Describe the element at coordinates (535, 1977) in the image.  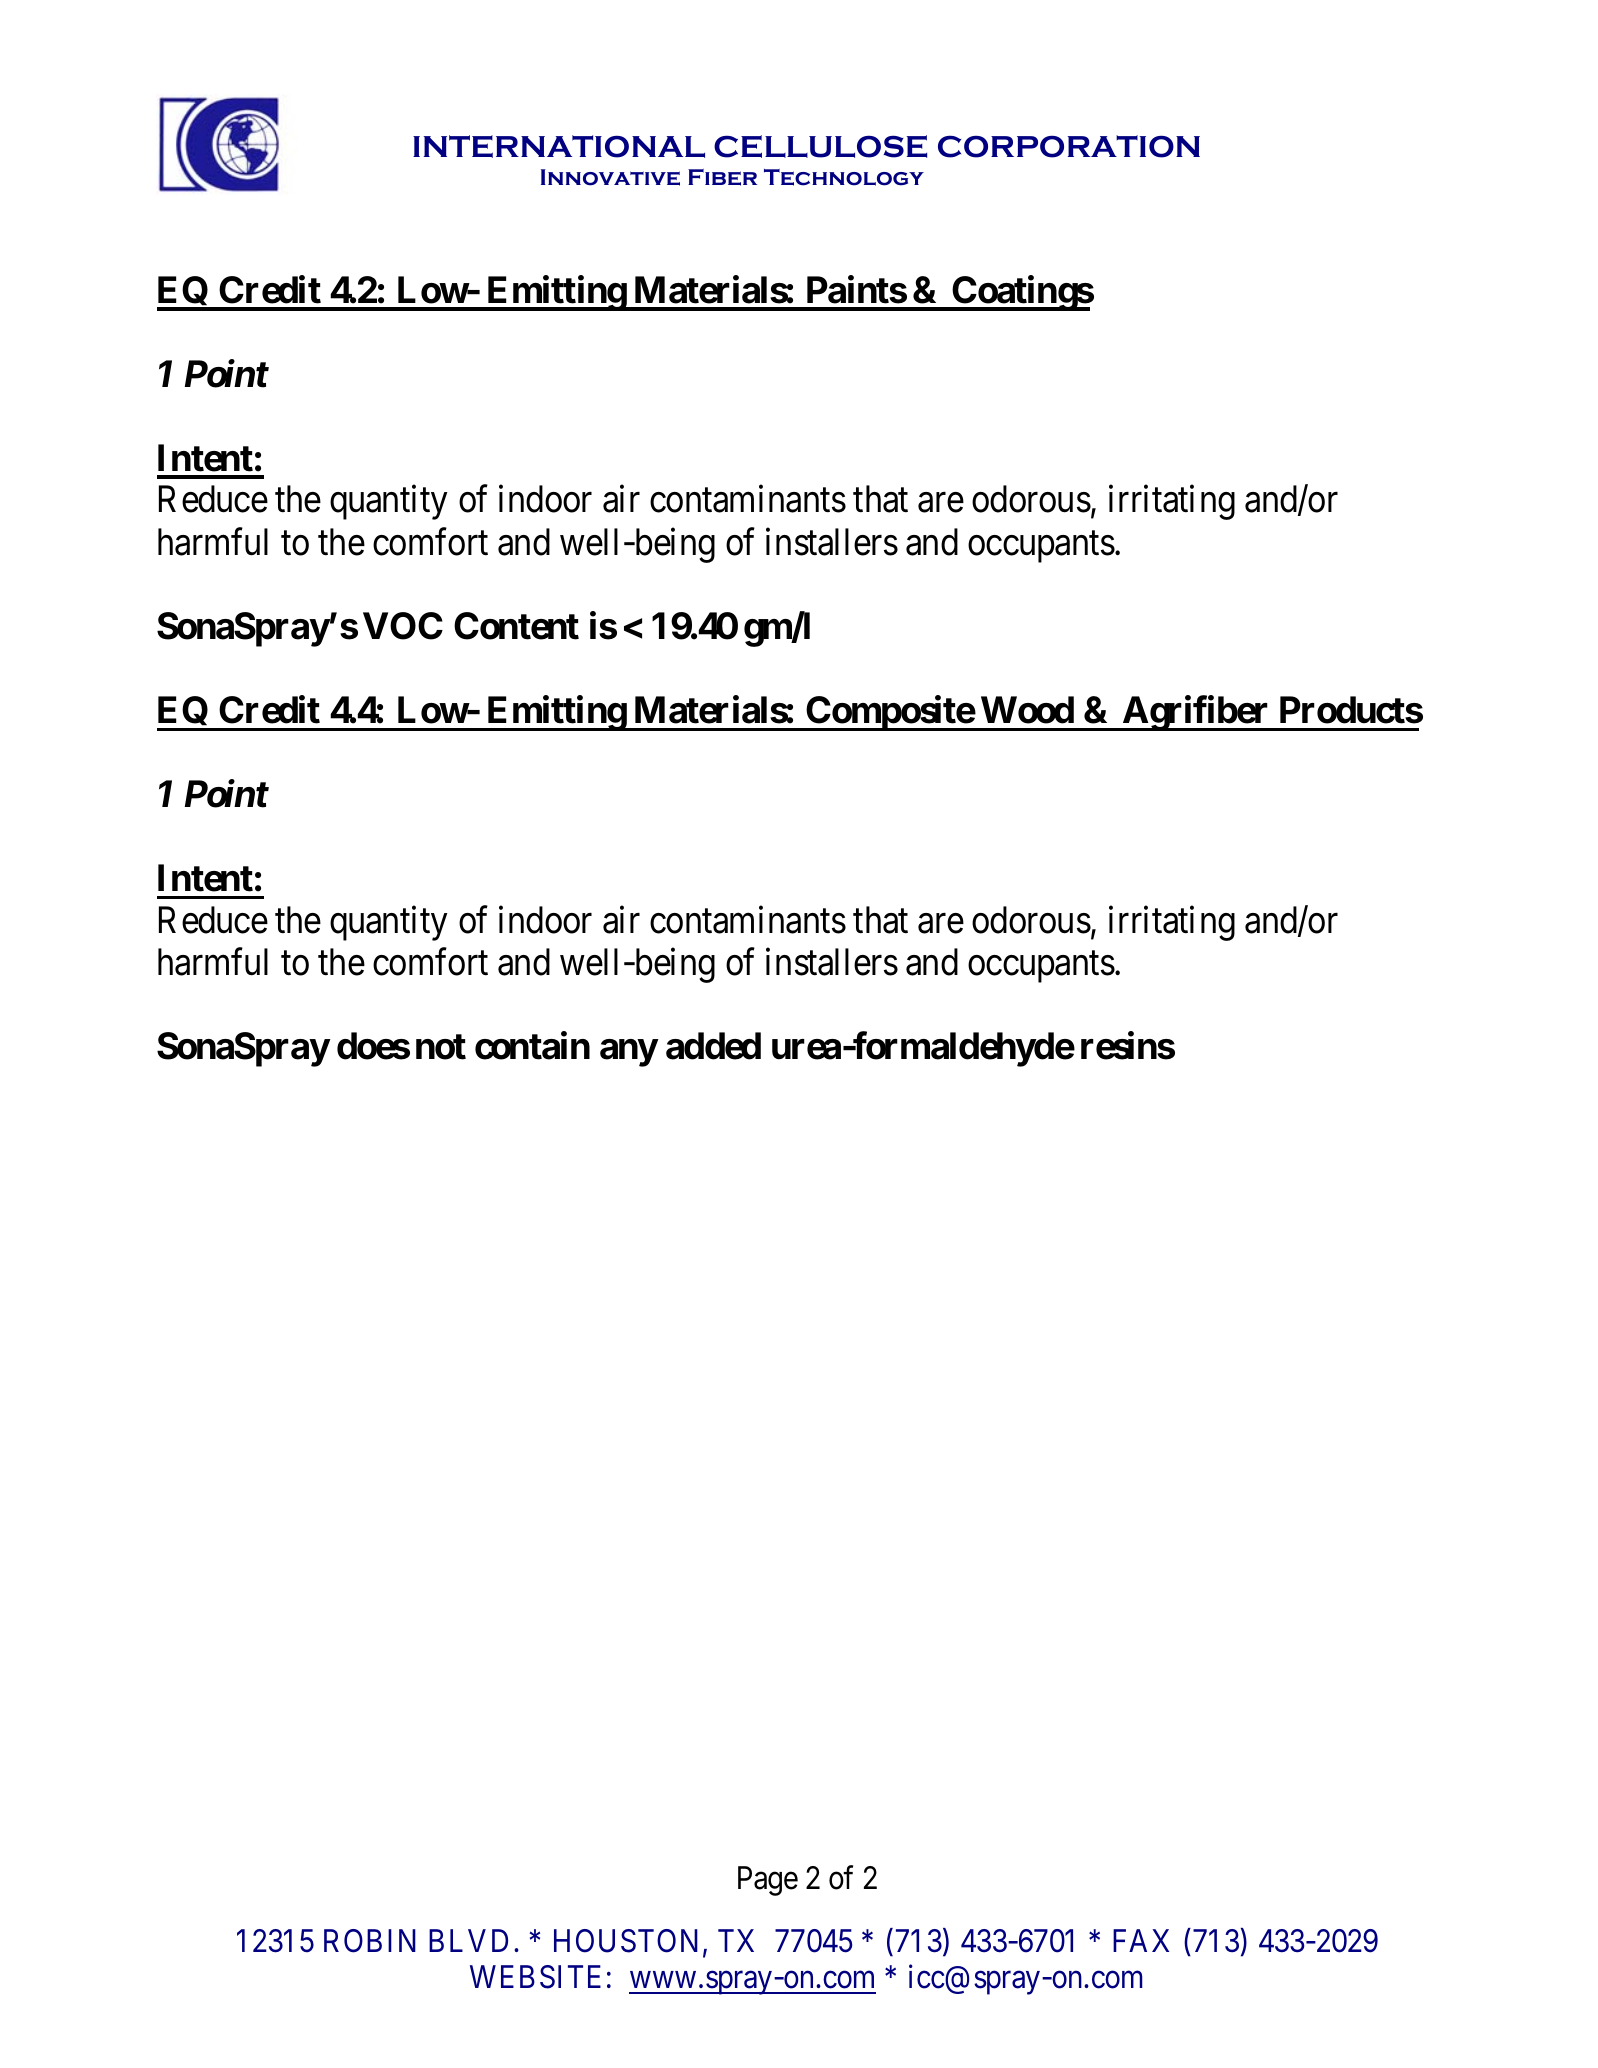
I see `WEBSITE` at that location.
